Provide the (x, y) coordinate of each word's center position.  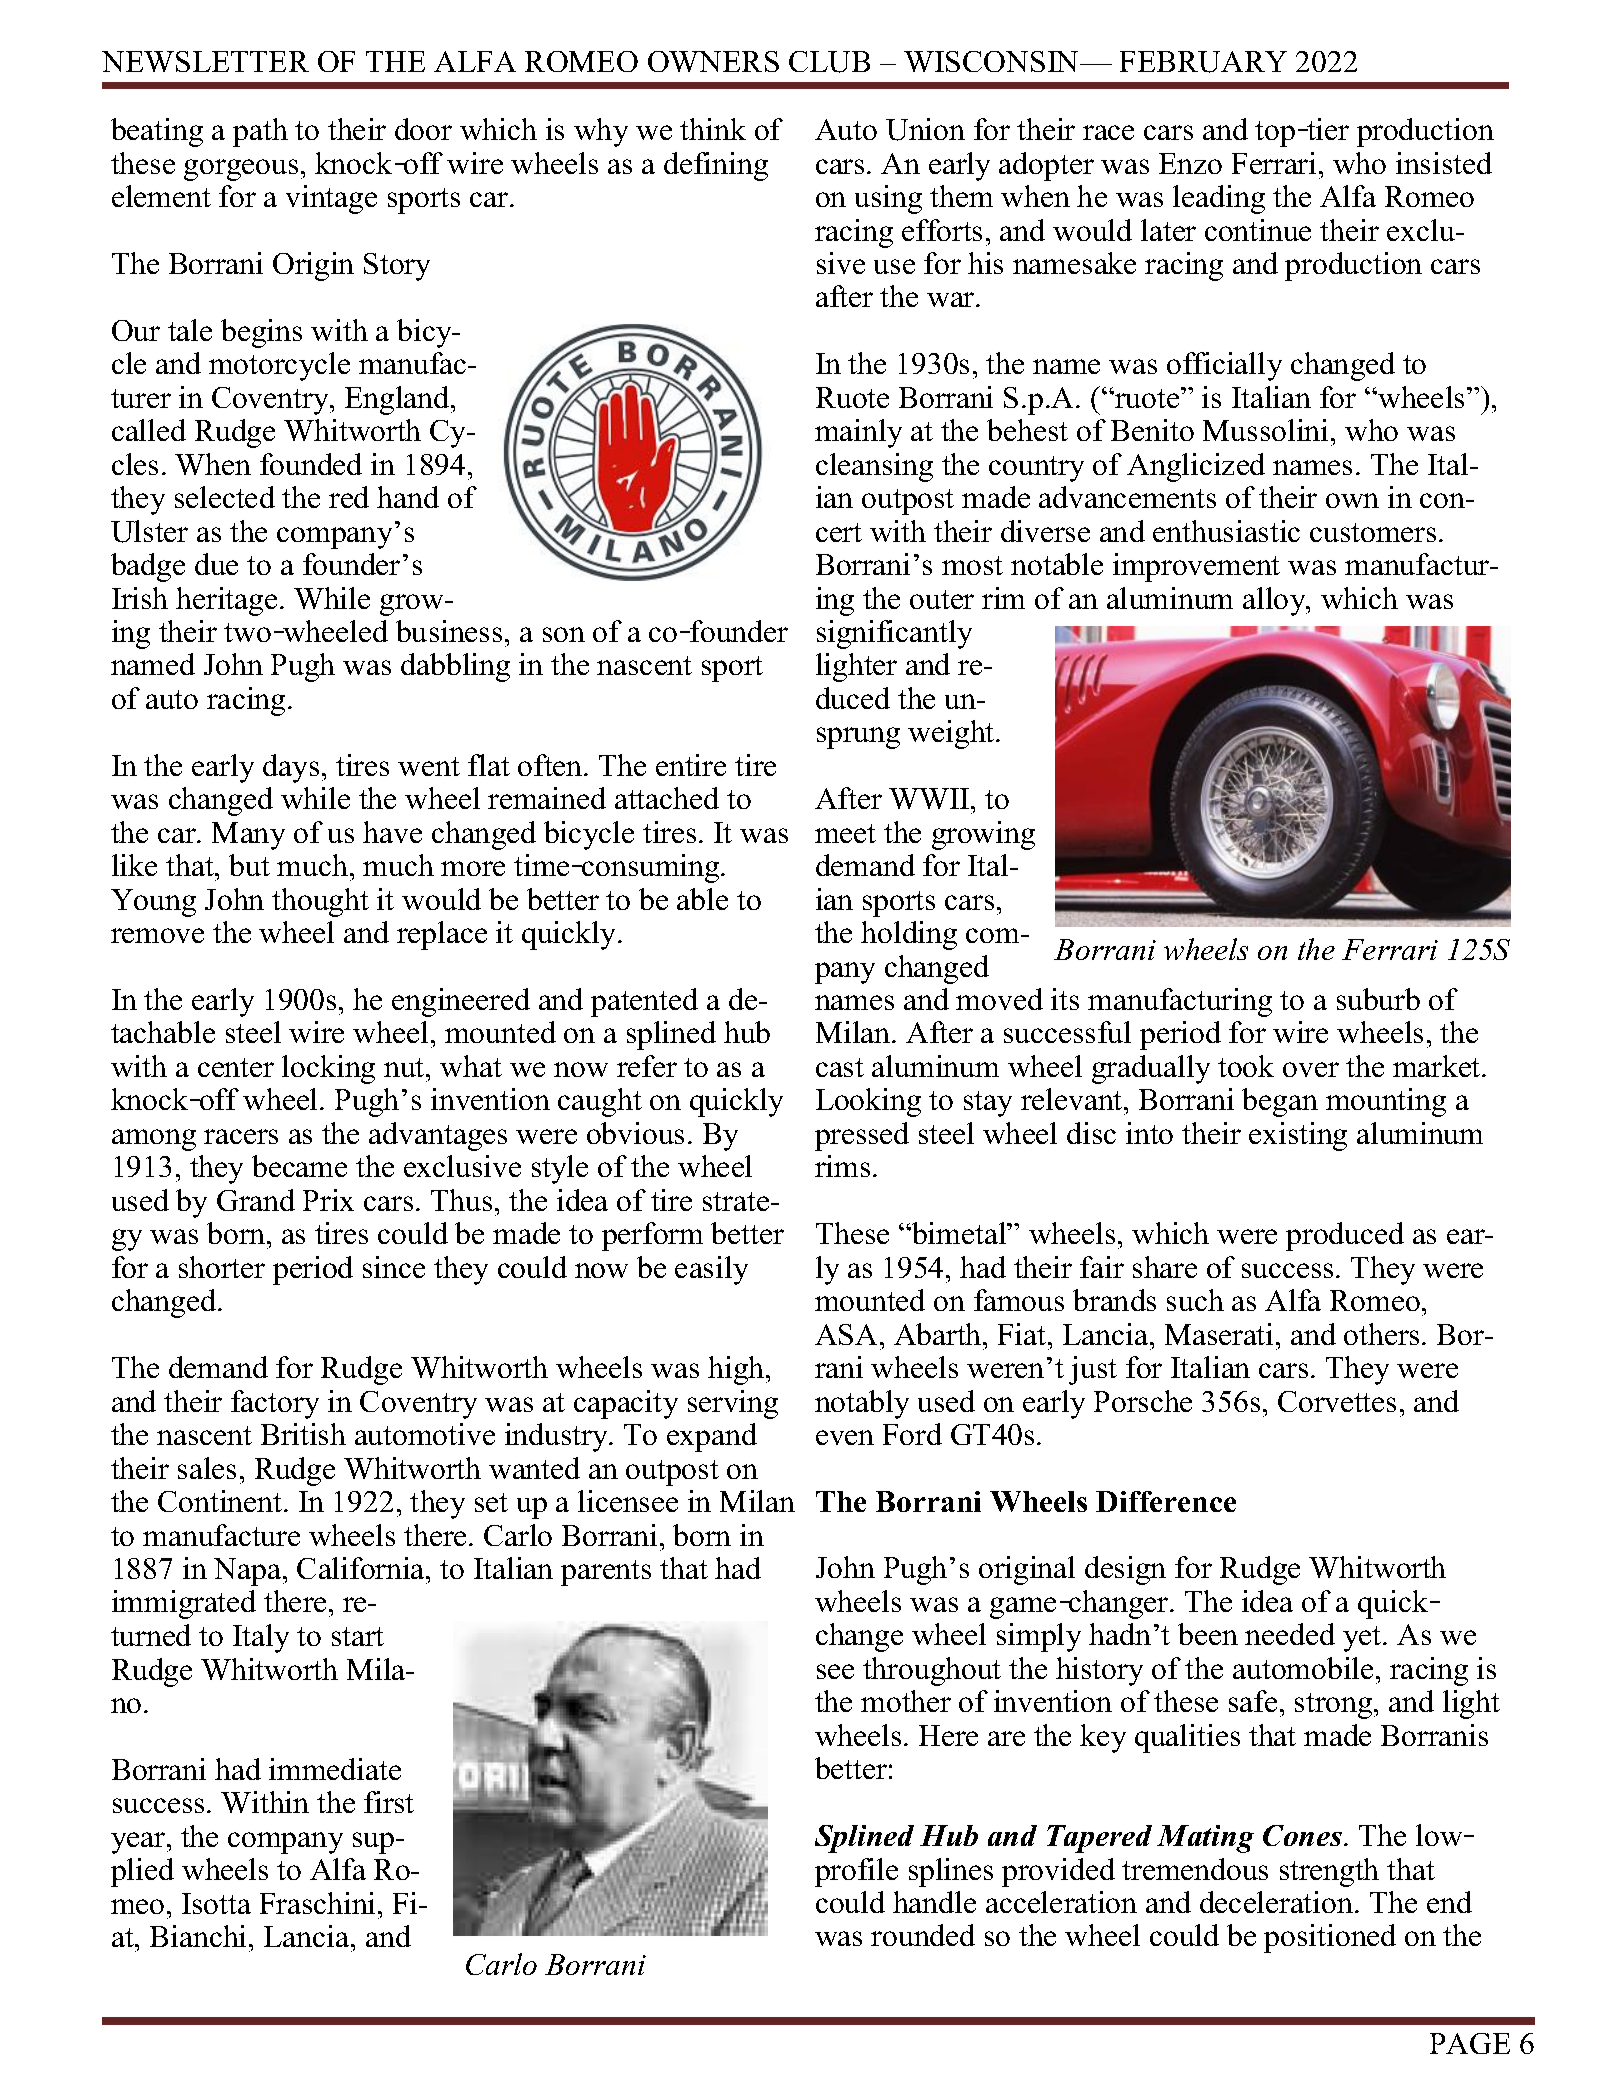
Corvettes (1337, 1401)
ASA (846, 1334)
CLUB (829, 62)
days (291, 768)
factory (275, 1404)
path (260, 132)
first (389, 1802)
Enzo (1190, 163)
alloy (1275, 601)
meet (845, 833)
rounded (923, 1935)
